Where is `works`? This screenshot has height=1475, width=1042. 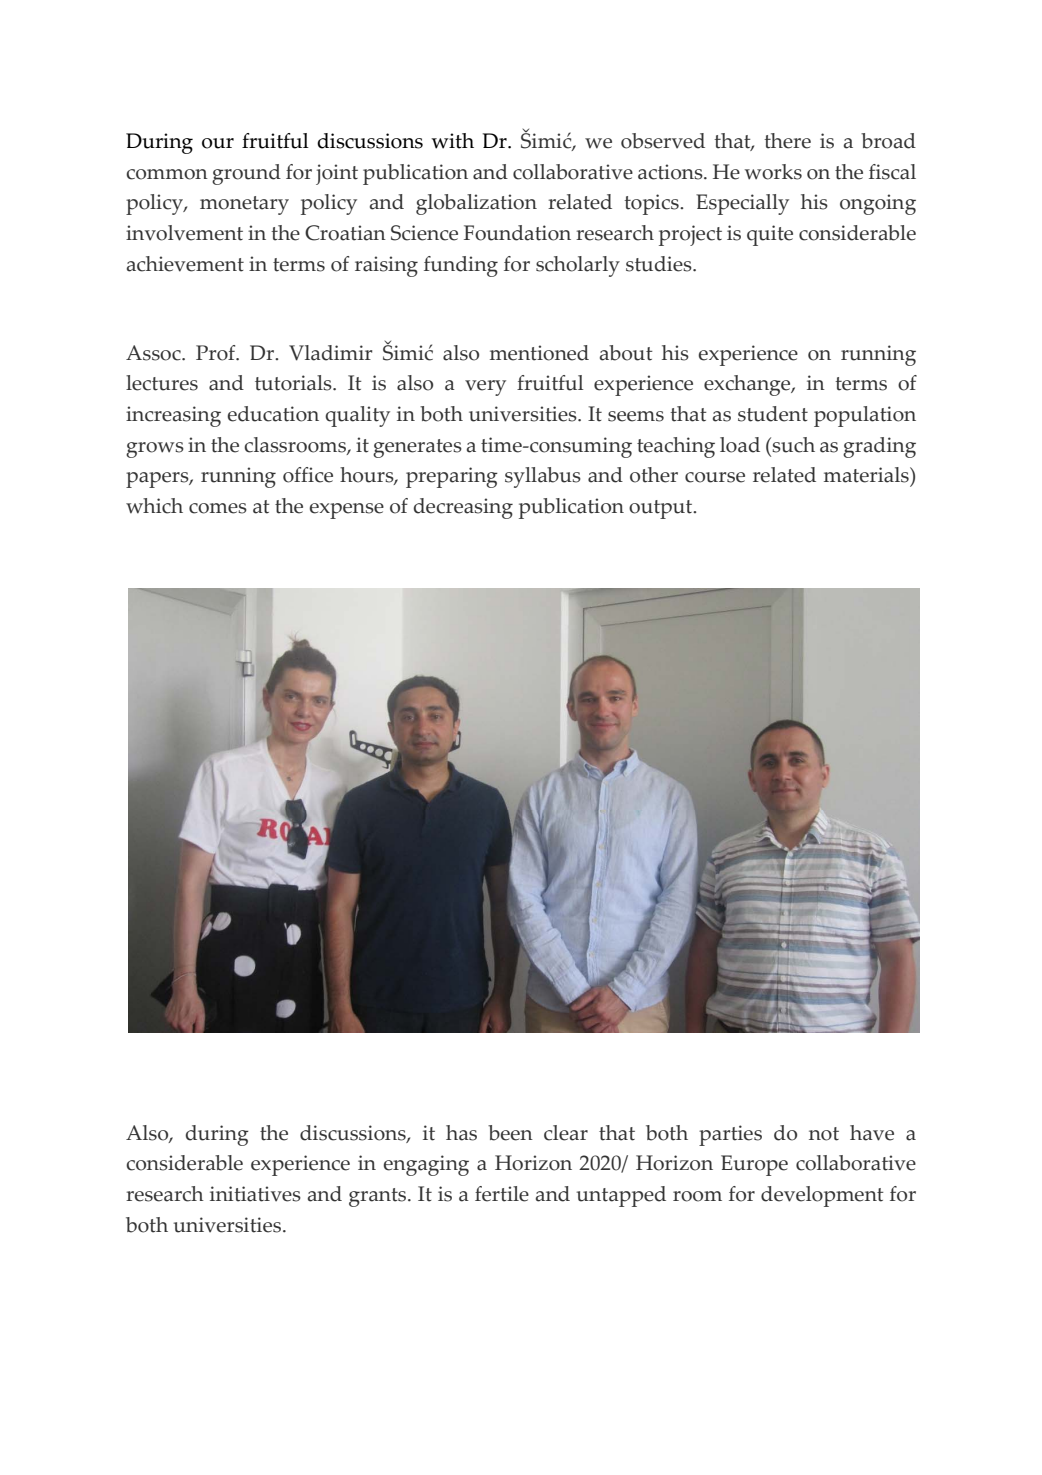 works is located at coordinates (773, 172).
